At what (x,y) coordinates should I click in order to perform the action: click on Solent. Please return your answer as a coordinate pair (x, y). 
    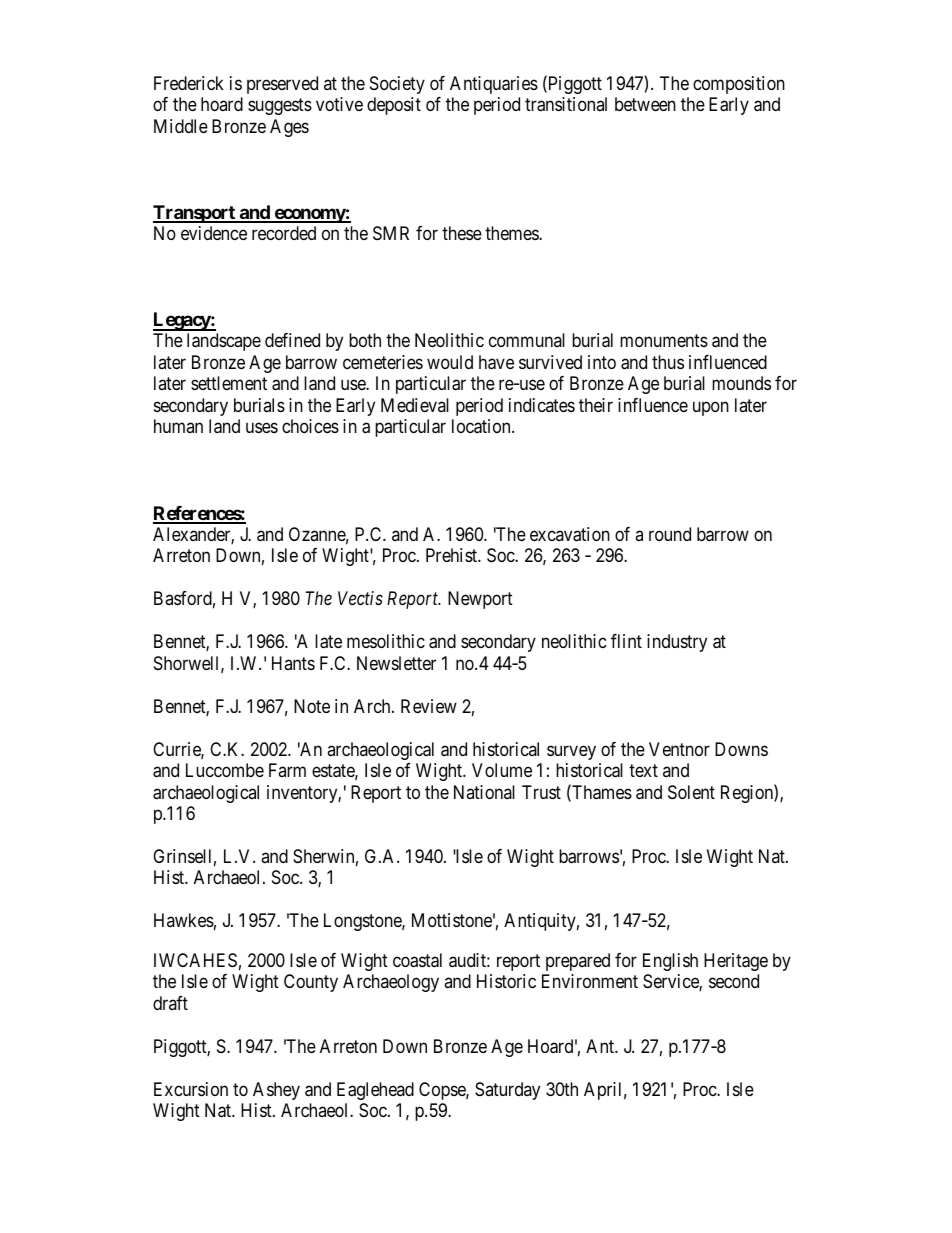
    Looking at the image, I should click on (691, 792).
